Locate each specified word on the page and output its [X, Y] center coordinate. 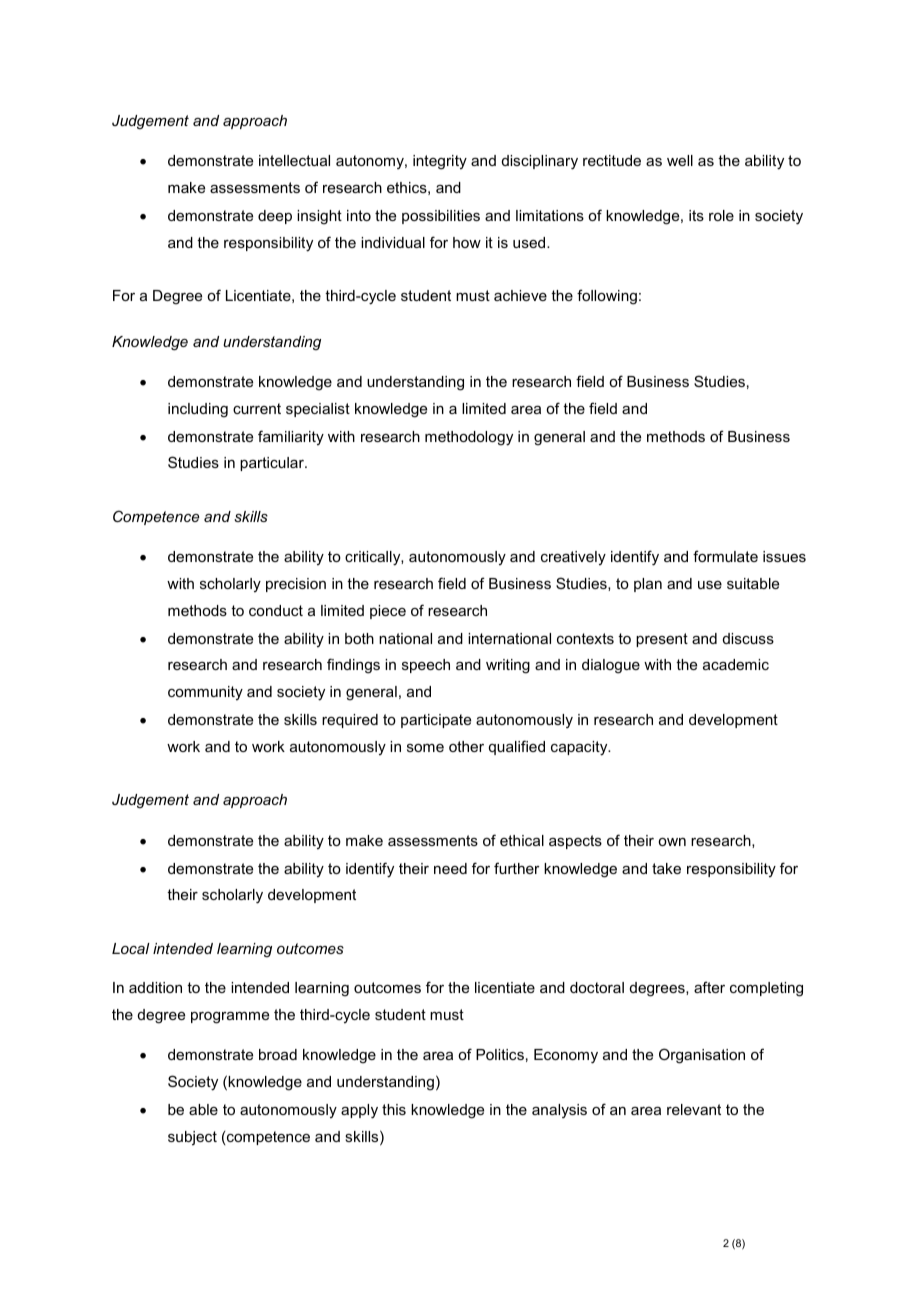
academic [736, 664]
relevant [694, 1109]
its [696, 215]
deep [275, 217]
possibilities [441, 217]
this [394, 1109]
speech [426, 666]
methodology [469, 438]
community [205, 693]
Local [131, 948]
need [450, 868]
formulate [725, 556]
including [198, 410]
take [666, 868]
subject [192, 1138]
